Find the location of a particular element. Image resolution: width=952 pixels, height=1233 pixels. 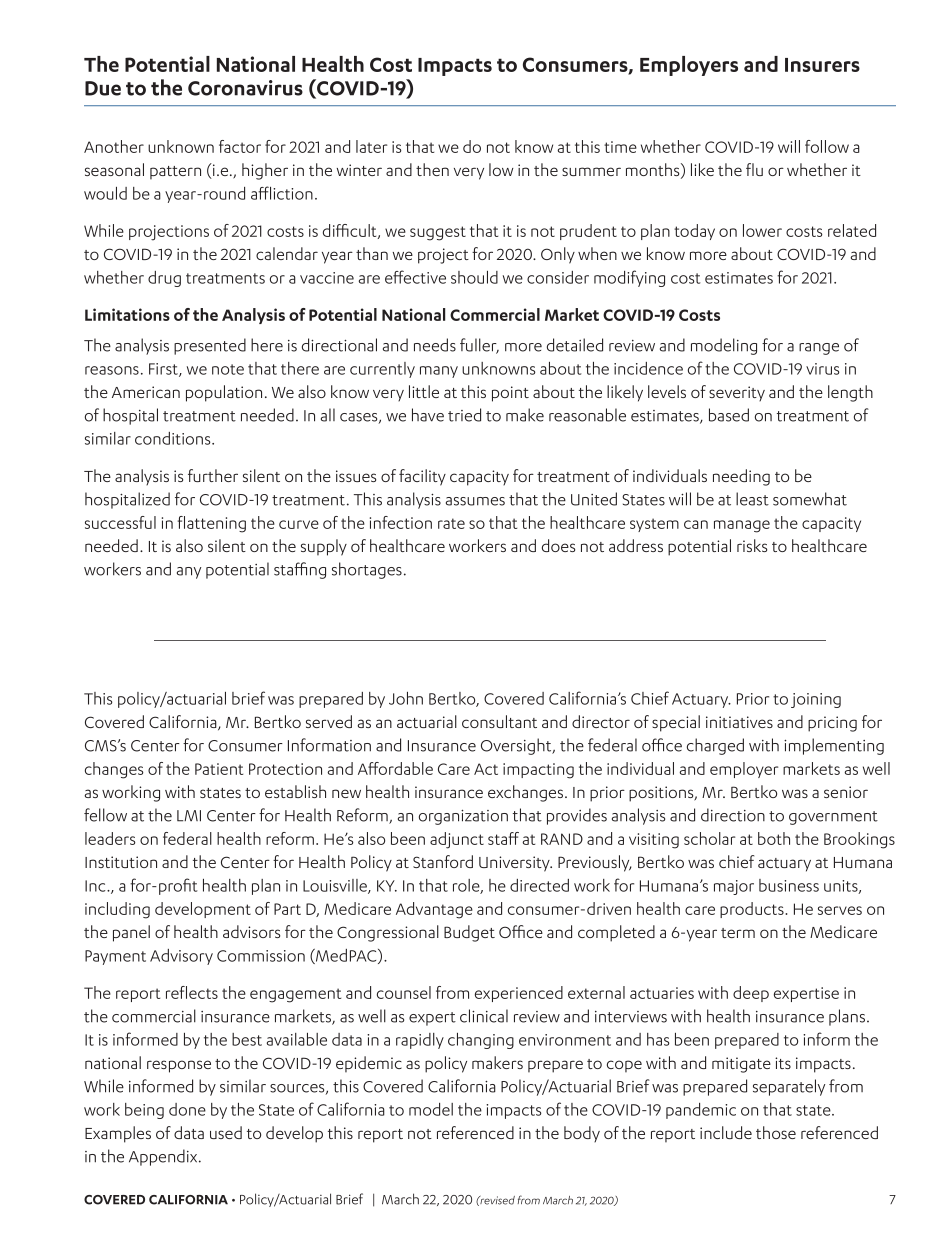

done is located at coordinates (187, 1109).
